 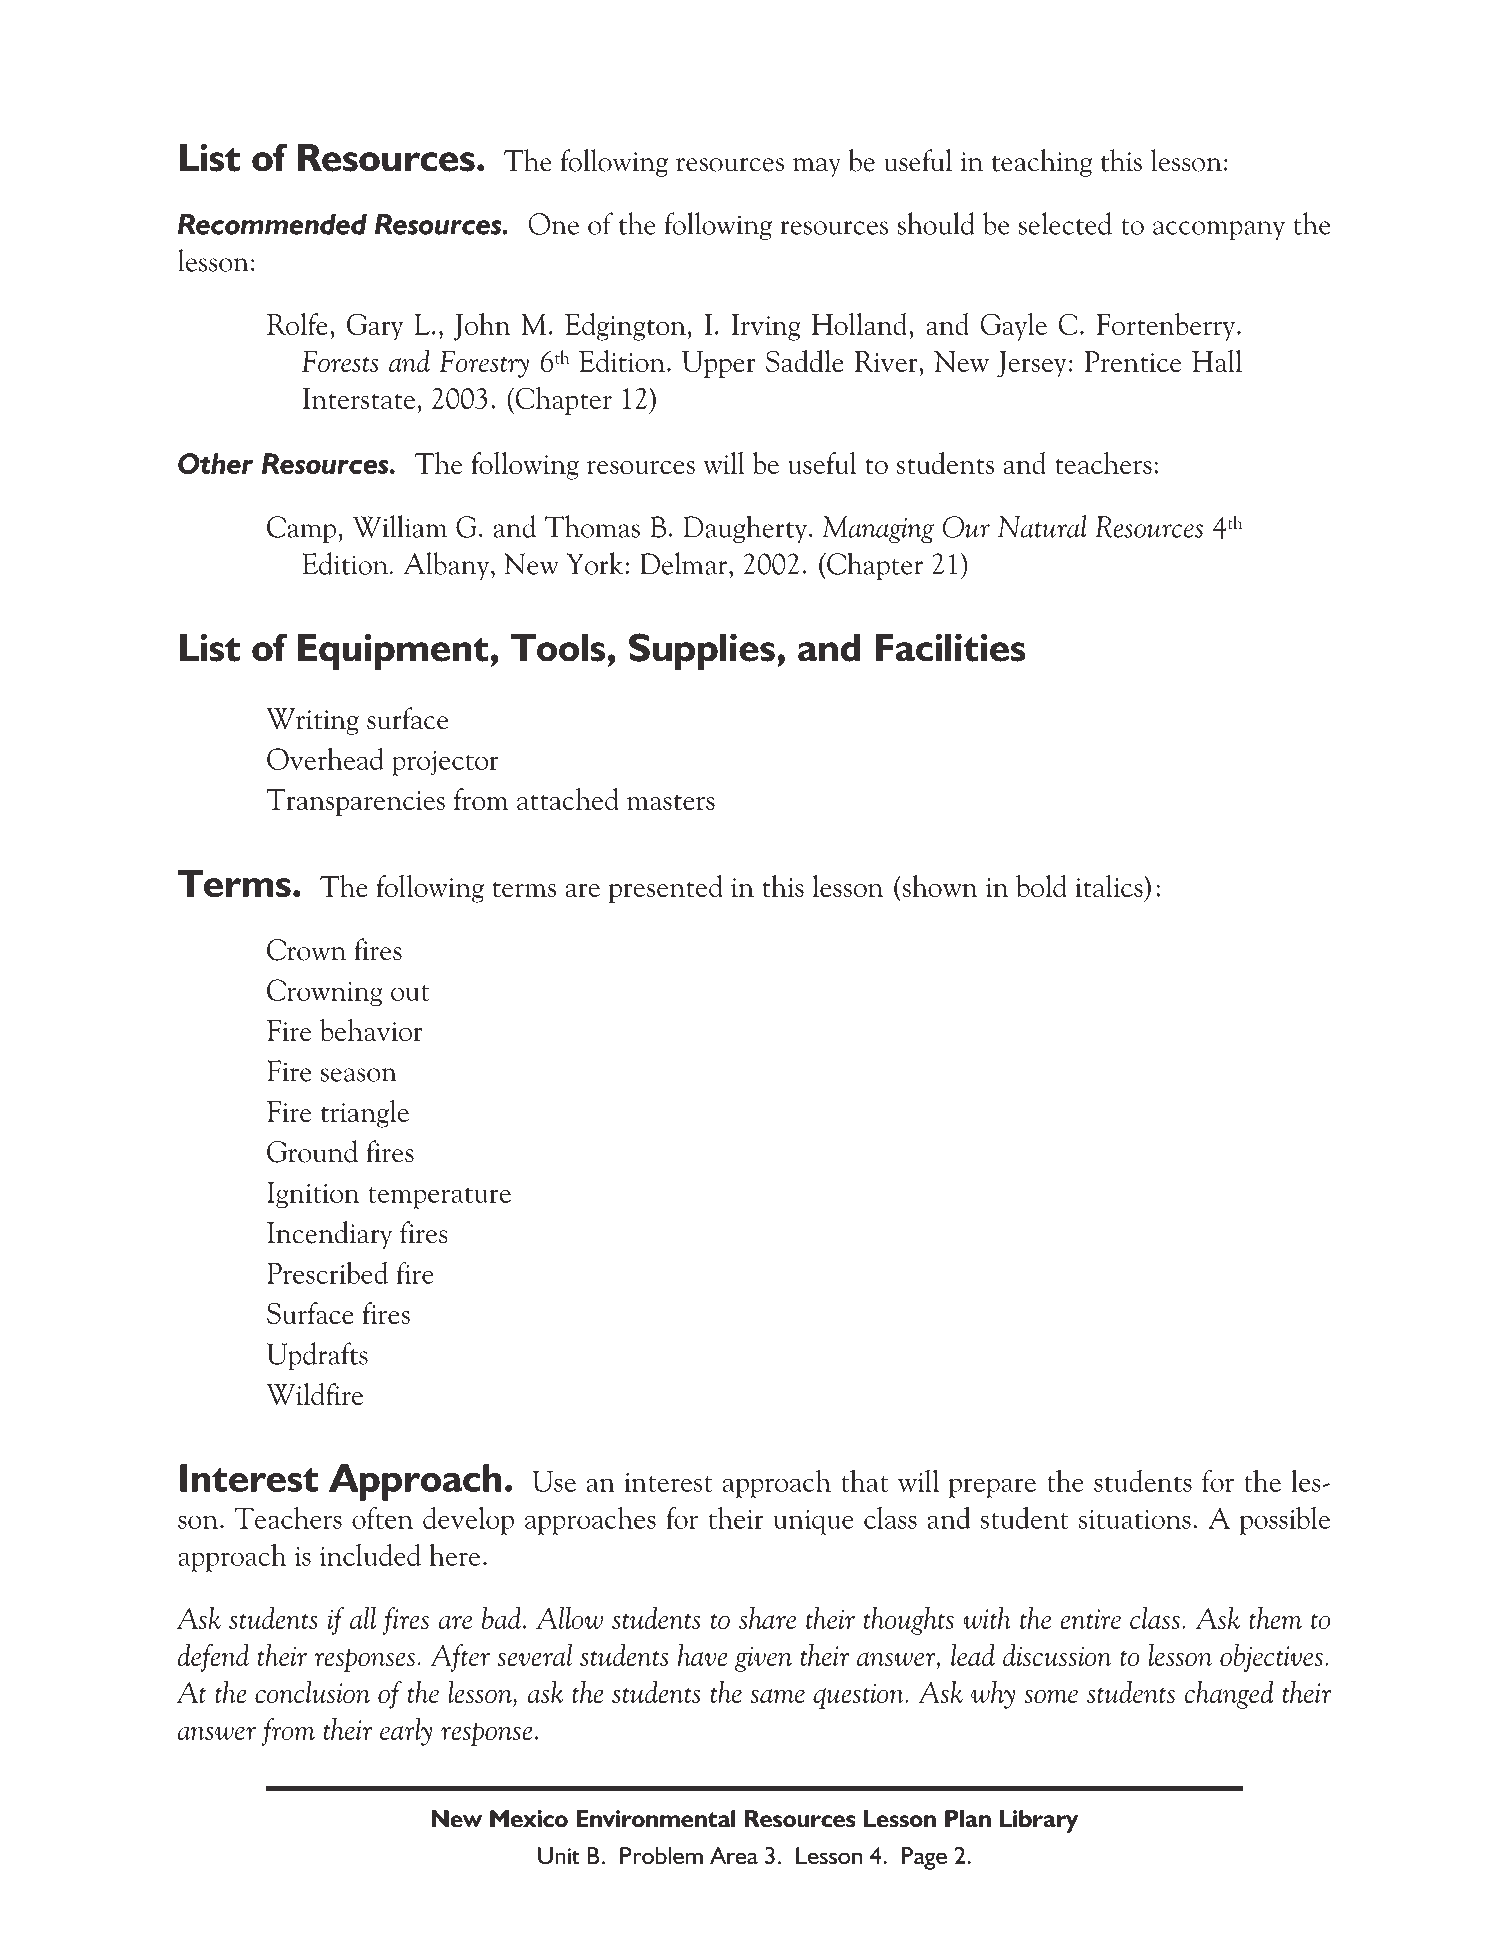 What do you see at coordinates (272, 224) in the image?
I see `Recommended` at bounding box center [272, 224].
